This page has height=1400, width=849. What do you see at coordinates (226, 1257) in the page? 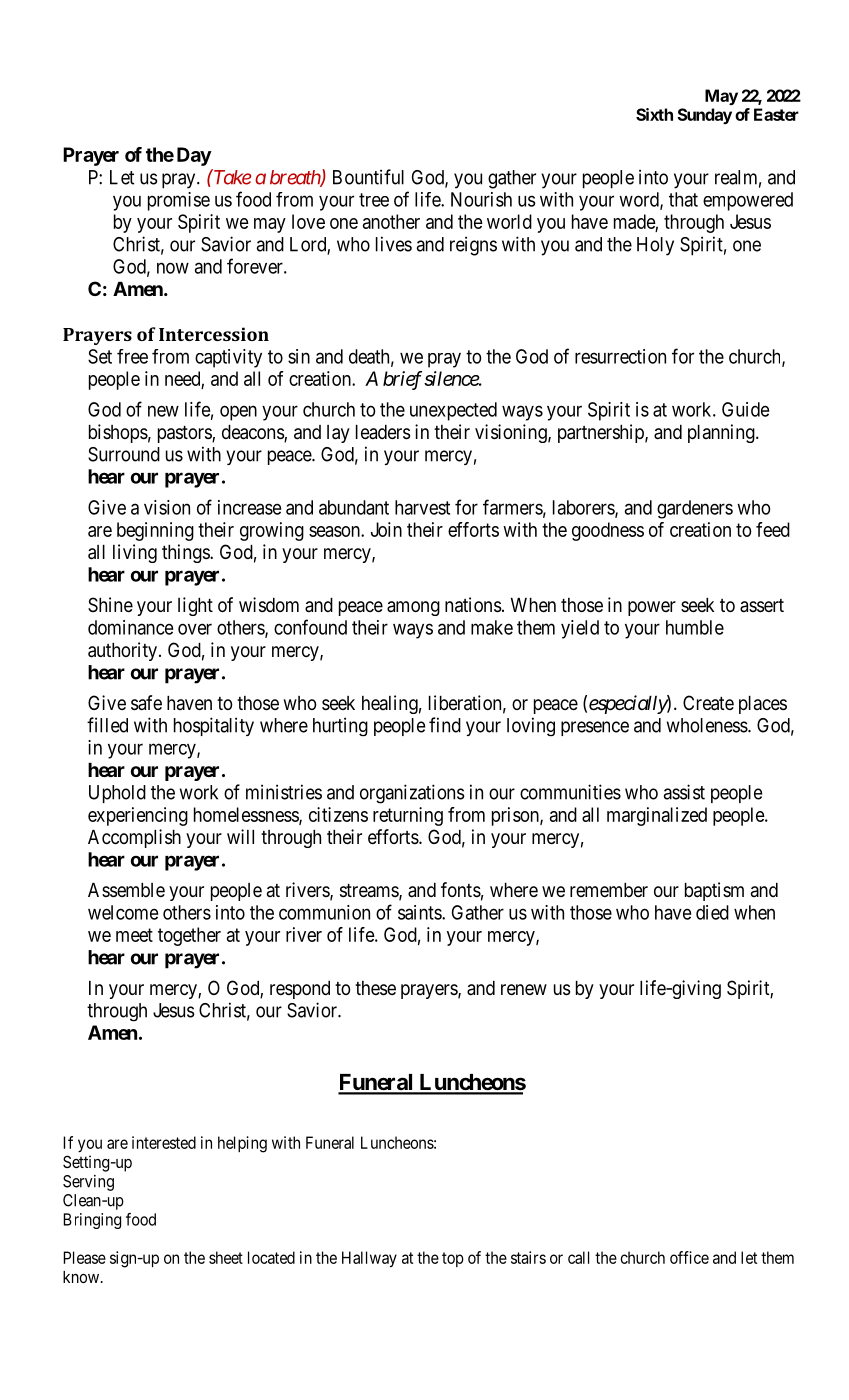
I see `sheet` at bounding box center [226, 1257].
